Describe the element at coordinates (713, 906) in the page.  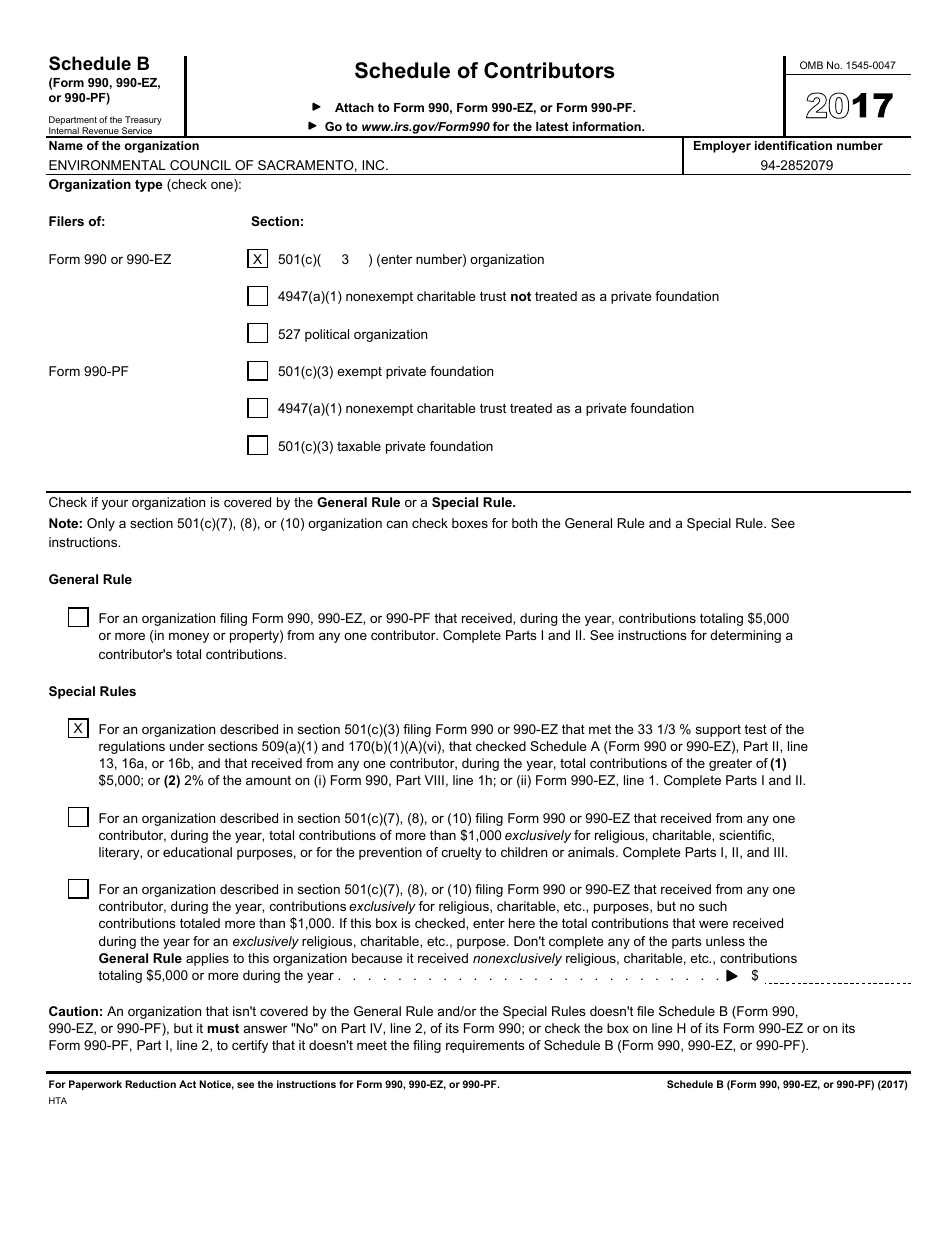
I see `such` at that location.
